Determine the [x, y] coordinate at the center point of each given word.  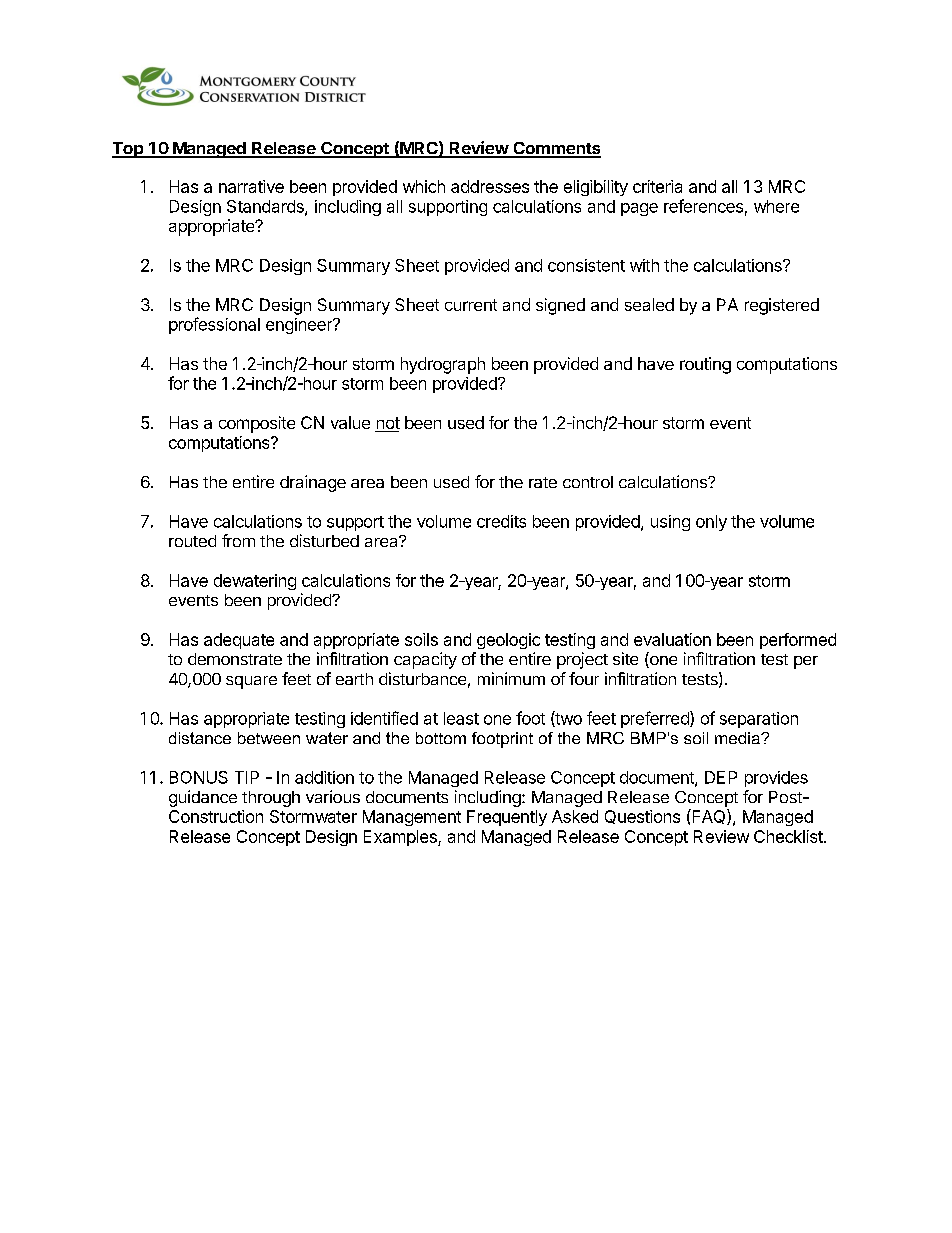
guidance [203, 798]
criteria [657, 186]
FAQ [709, 817]
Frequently [507, 818]
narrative [251, 186]
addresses [490, 186]
